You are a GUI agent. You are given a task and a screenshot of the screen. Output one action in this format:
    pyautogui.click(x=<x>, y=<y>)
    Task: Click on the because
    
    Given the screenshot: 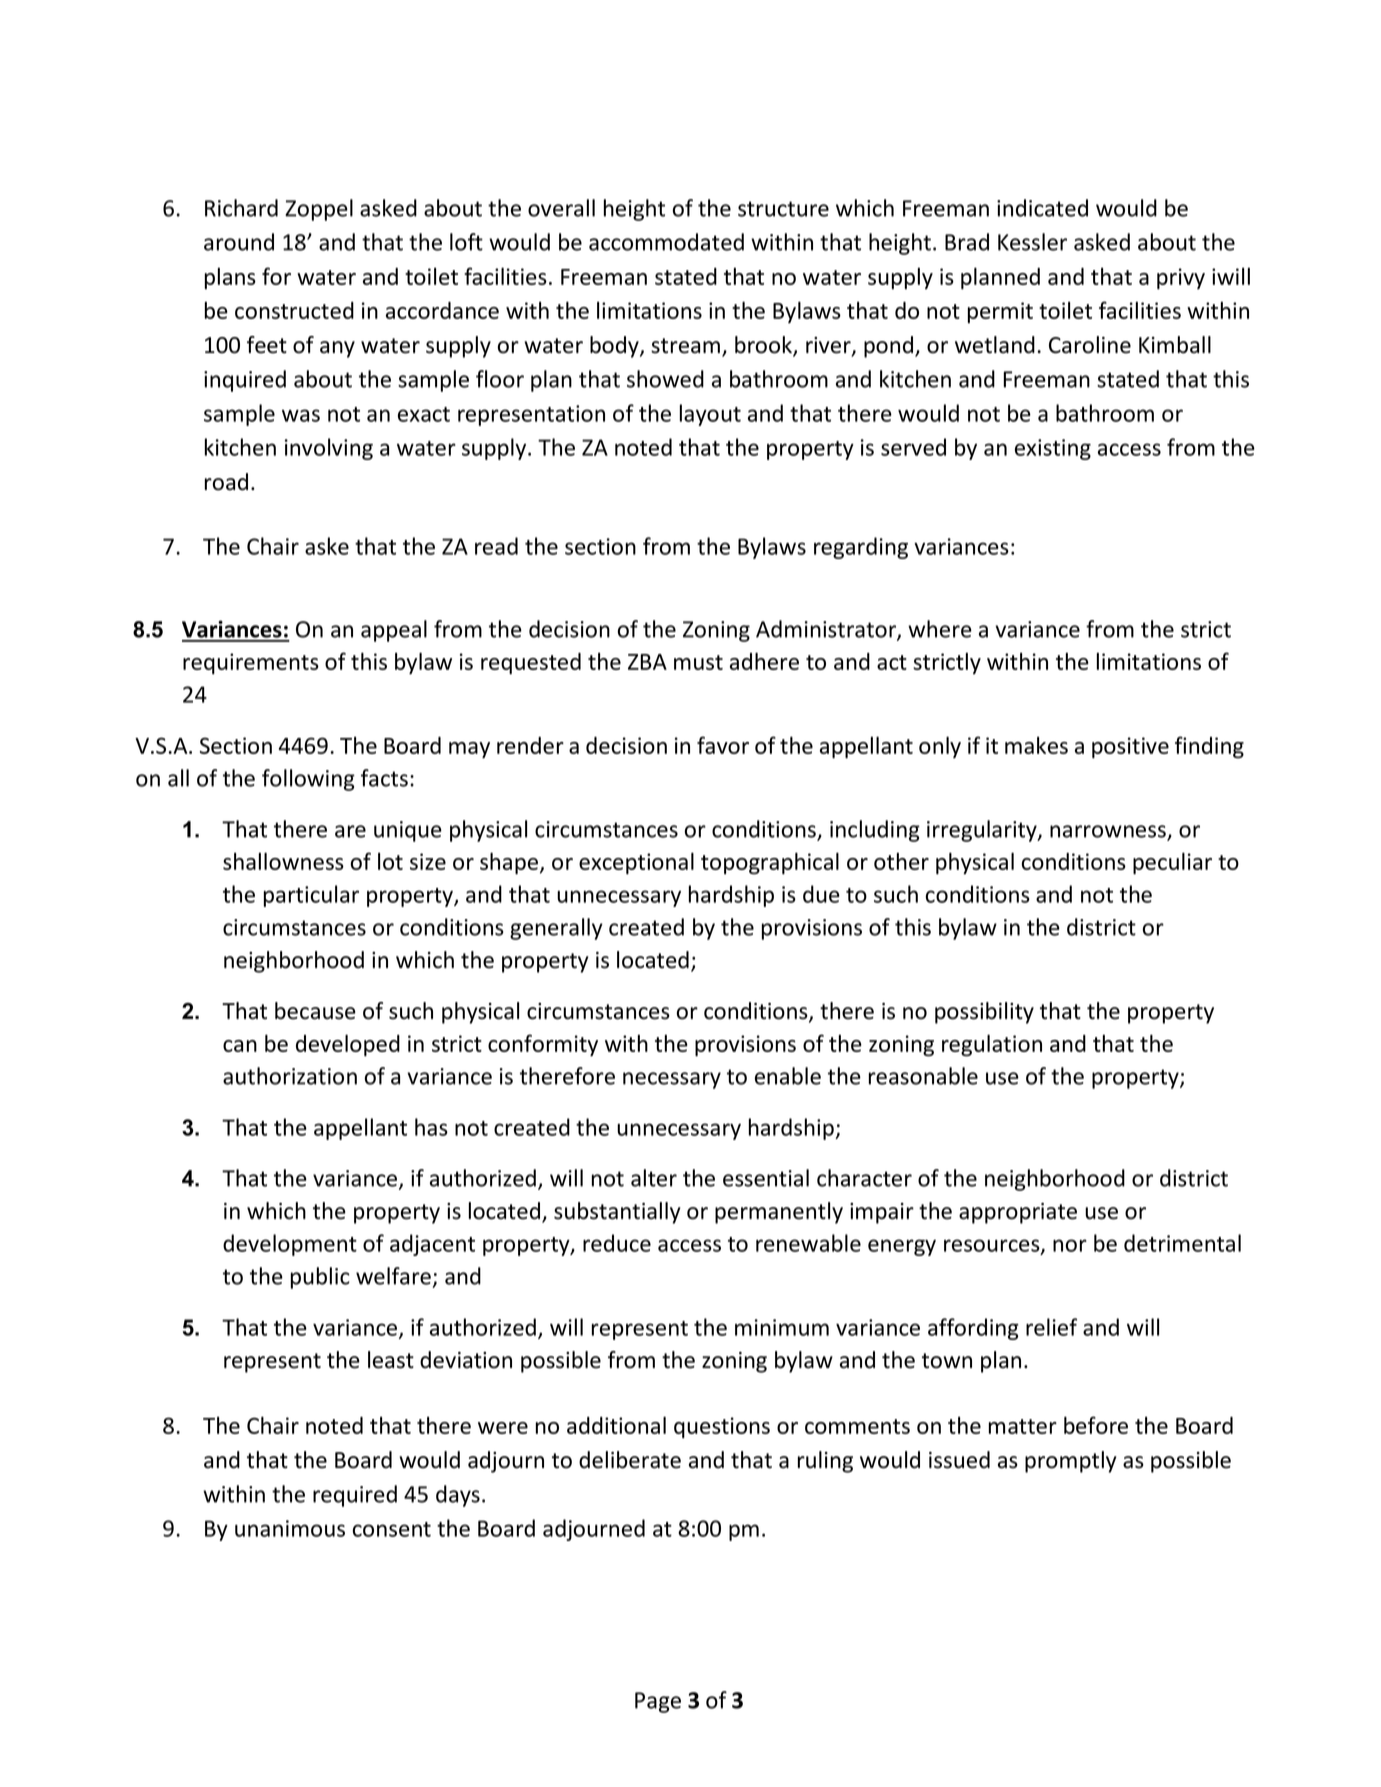 What is the action you would take?
    pyautogui.click(x=315, y=1011)
